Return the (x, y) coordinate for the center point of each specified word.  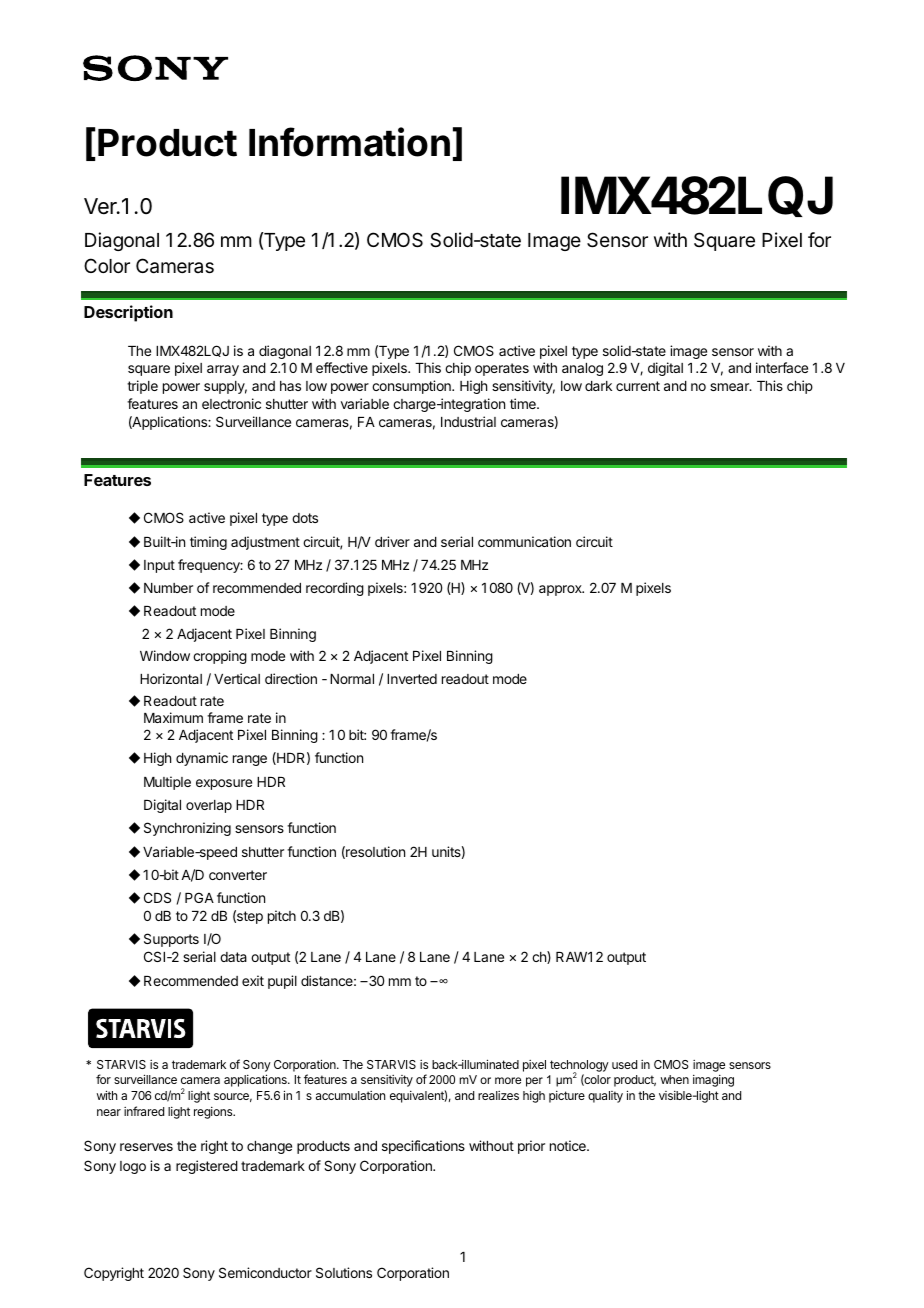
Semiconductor (265, 1272)
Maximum (173, 717)
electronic (231, 403)
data (233, 957)
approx (561, 590)
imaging (713, 1081)
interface (782, 367)
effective (342, 367)
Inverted (412, 679)
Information (349, 142)
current (638, 386)
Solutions (344, 1272)
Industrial (468, 421)
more (508, 1080)
